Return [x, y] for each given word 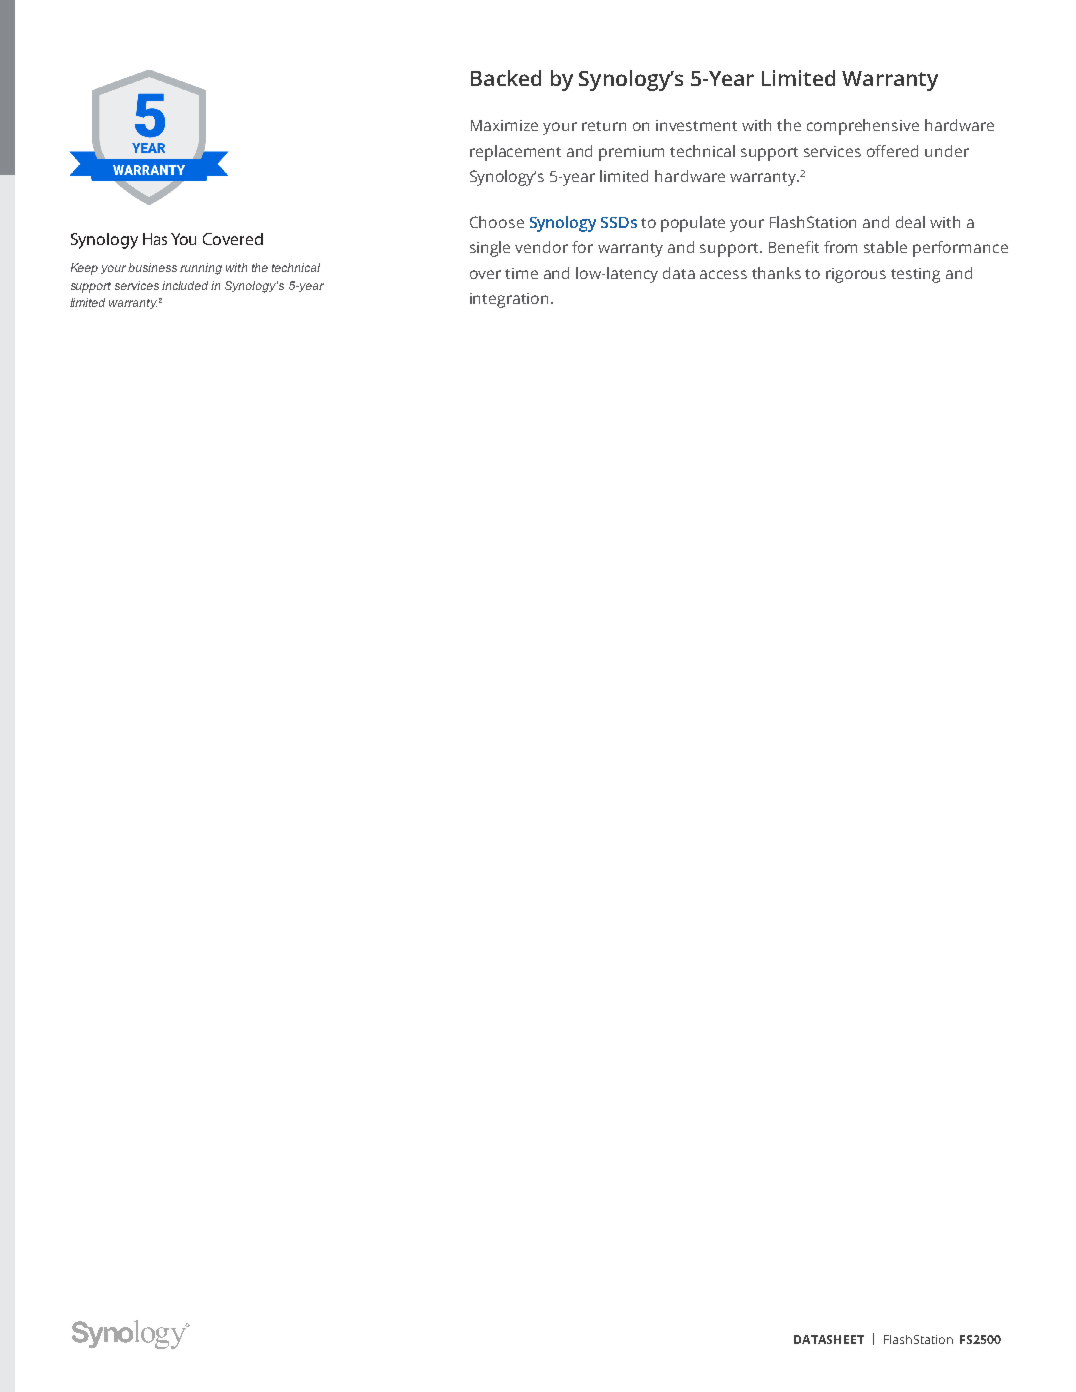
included [185, 285]
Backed [506, 78]
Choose [497, 222]
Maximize [504, 125]
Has [155, 239]
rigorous [856, 275]
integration [511, 300]
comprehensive [863, 127]
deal [910, 222]
